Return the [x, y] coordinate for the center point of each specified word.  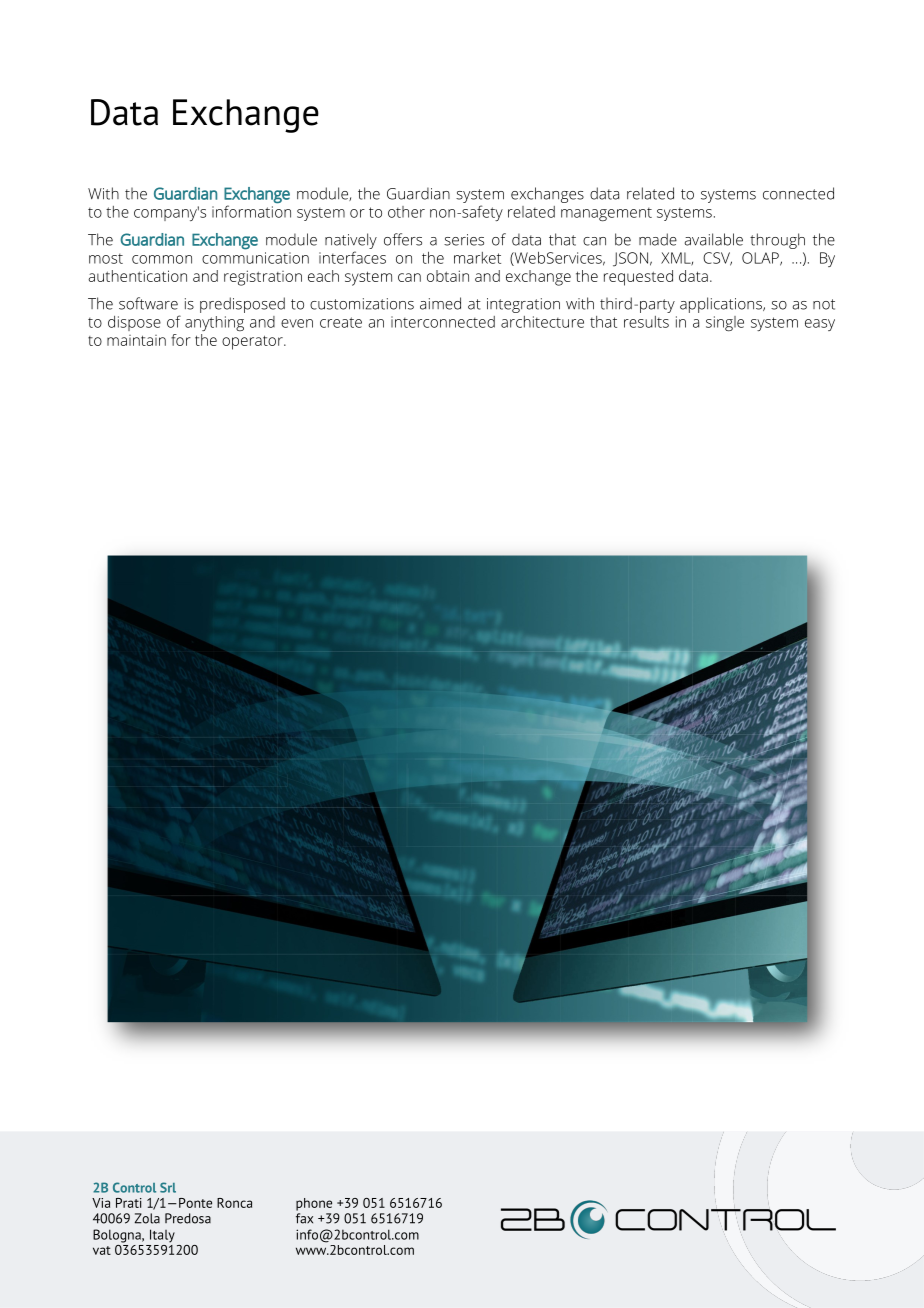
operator [253, 342]
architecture [542, 322]
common [162, 259]
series [464, 240]
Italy [162, 1236]
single [725, 324]
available [714, 239]
